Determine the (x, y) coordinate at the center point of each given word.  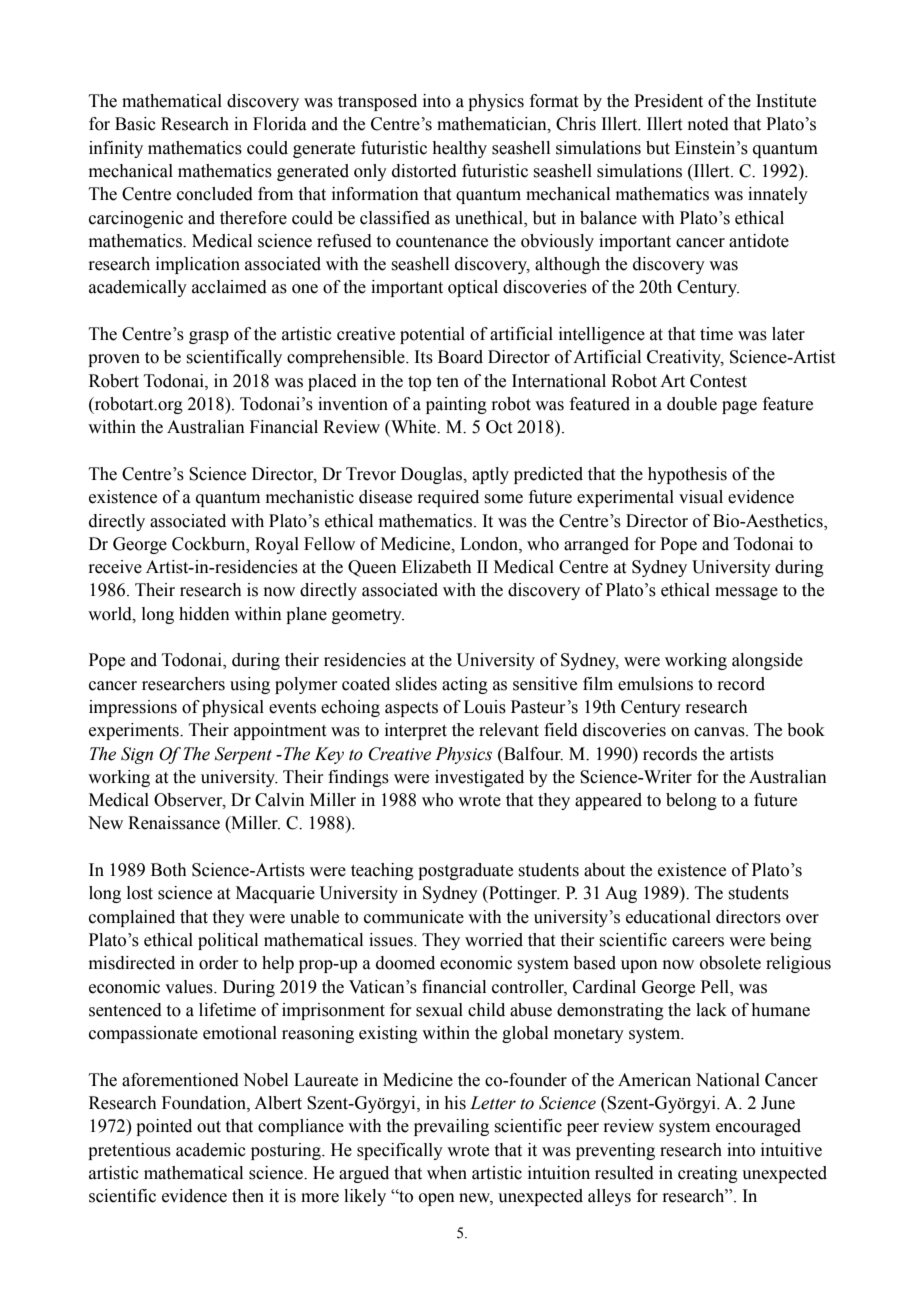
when (447, 1173)
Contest (718, 381)
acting (465, 685)
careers (698, 942)
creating (708, 1174)
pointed (164, 1127)
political (228, 941)
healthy (459, 149)
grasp (209, 337)
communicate (414, 917)
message (746, 593)
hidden (204, 614)
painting (456, 405)
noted (708, 124)
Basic (135, 124)
